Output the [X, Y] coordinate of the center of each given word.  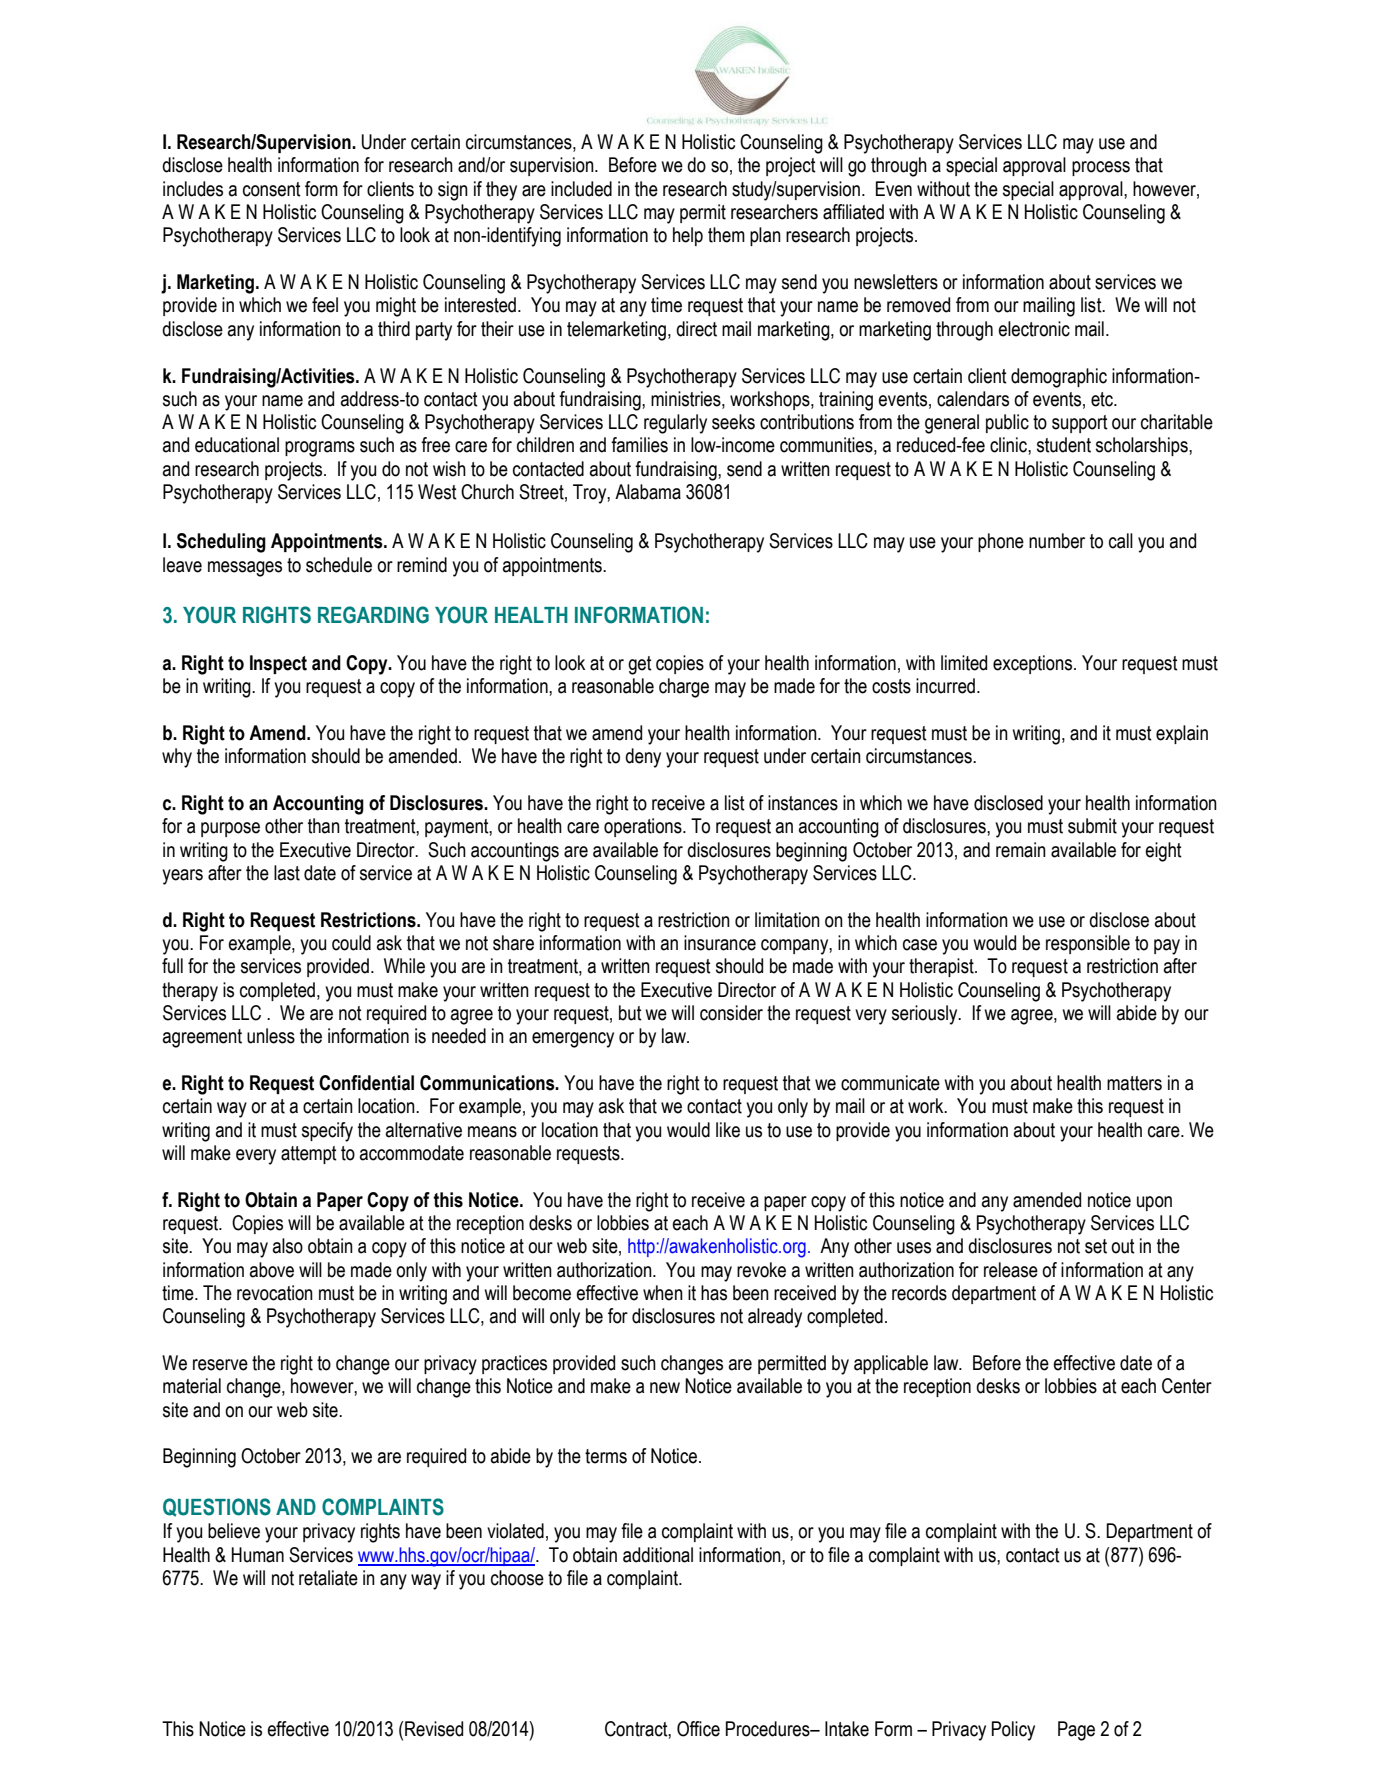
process [1101, 168]
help [688, 236]
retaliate [328, 1578]
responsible [1088, 944]
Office [698, 1729]
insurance [720, 943]
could [351, 943]
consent [272, 189]
